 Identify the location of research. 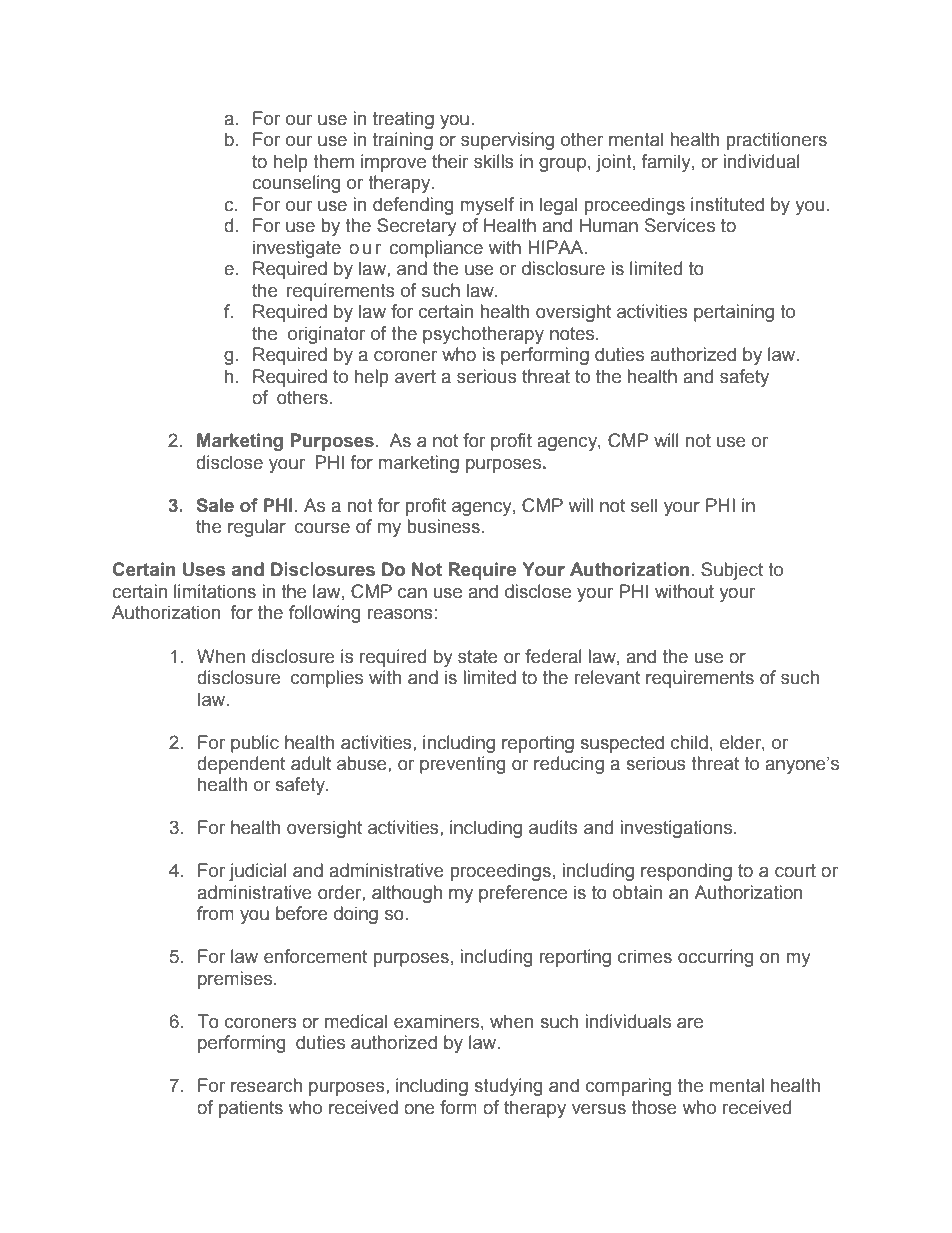
(266, 1085).
